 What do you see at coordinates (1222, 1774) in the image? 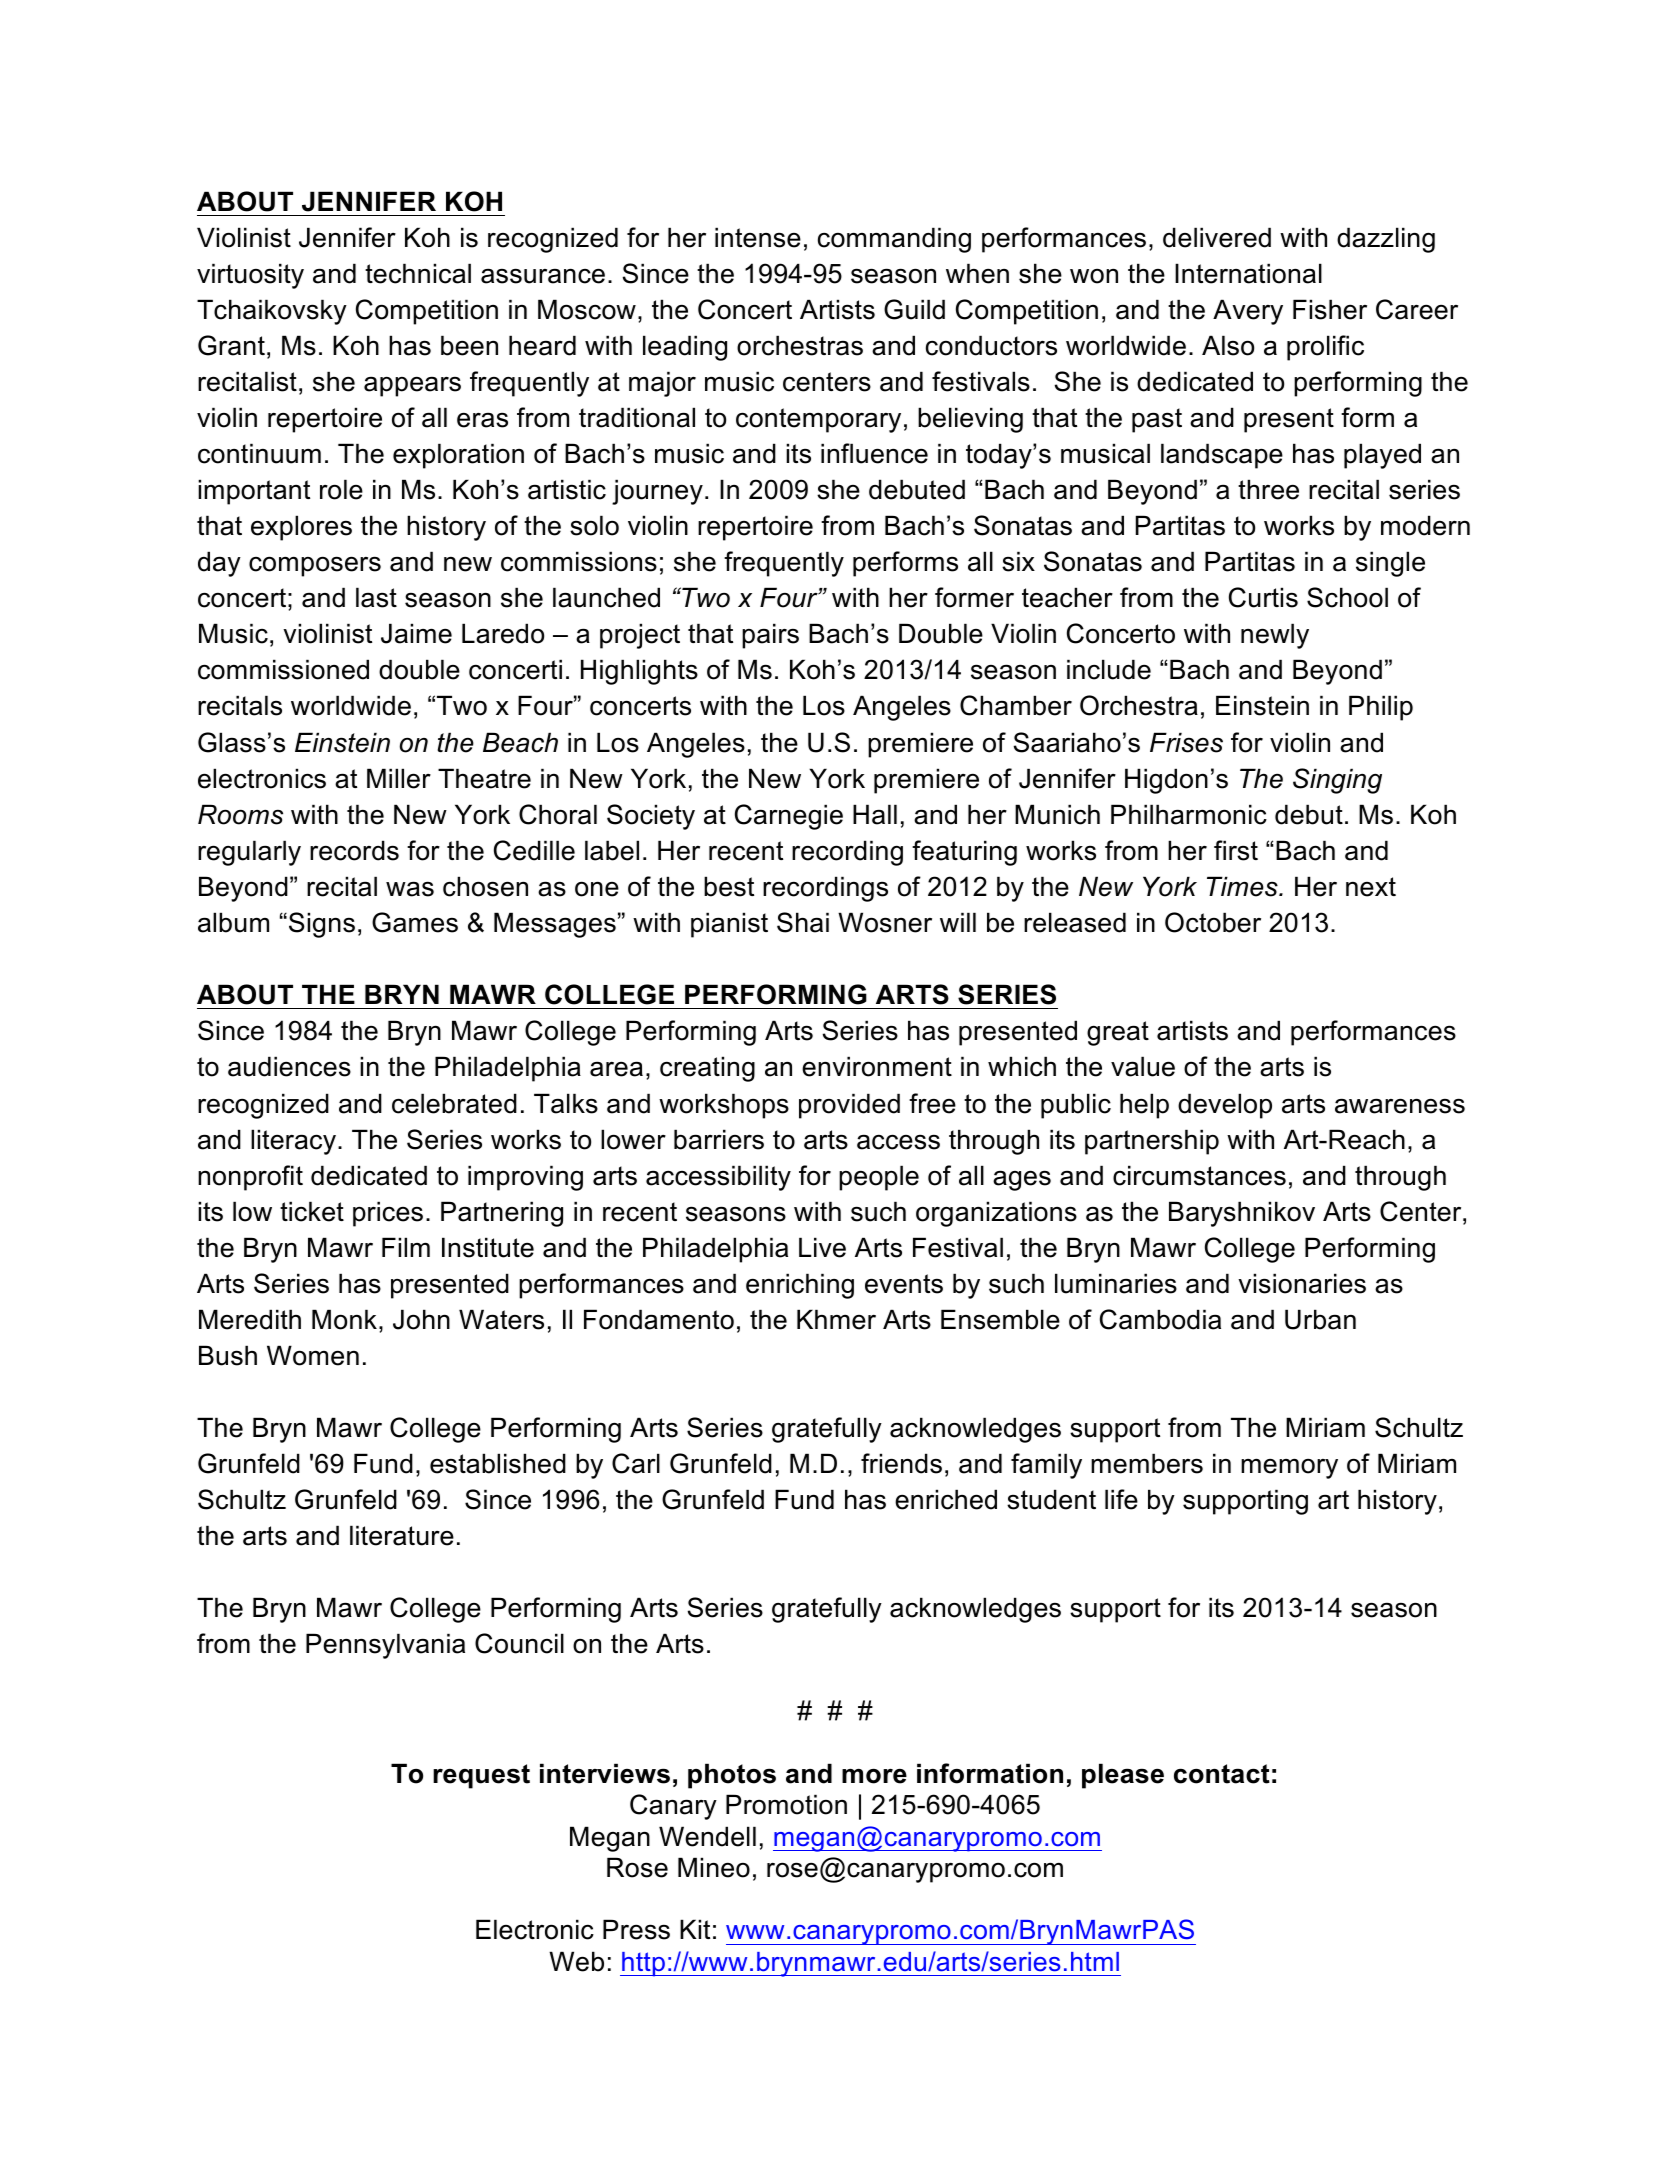
I see `contact` at bounding box center [1222, 1774].
